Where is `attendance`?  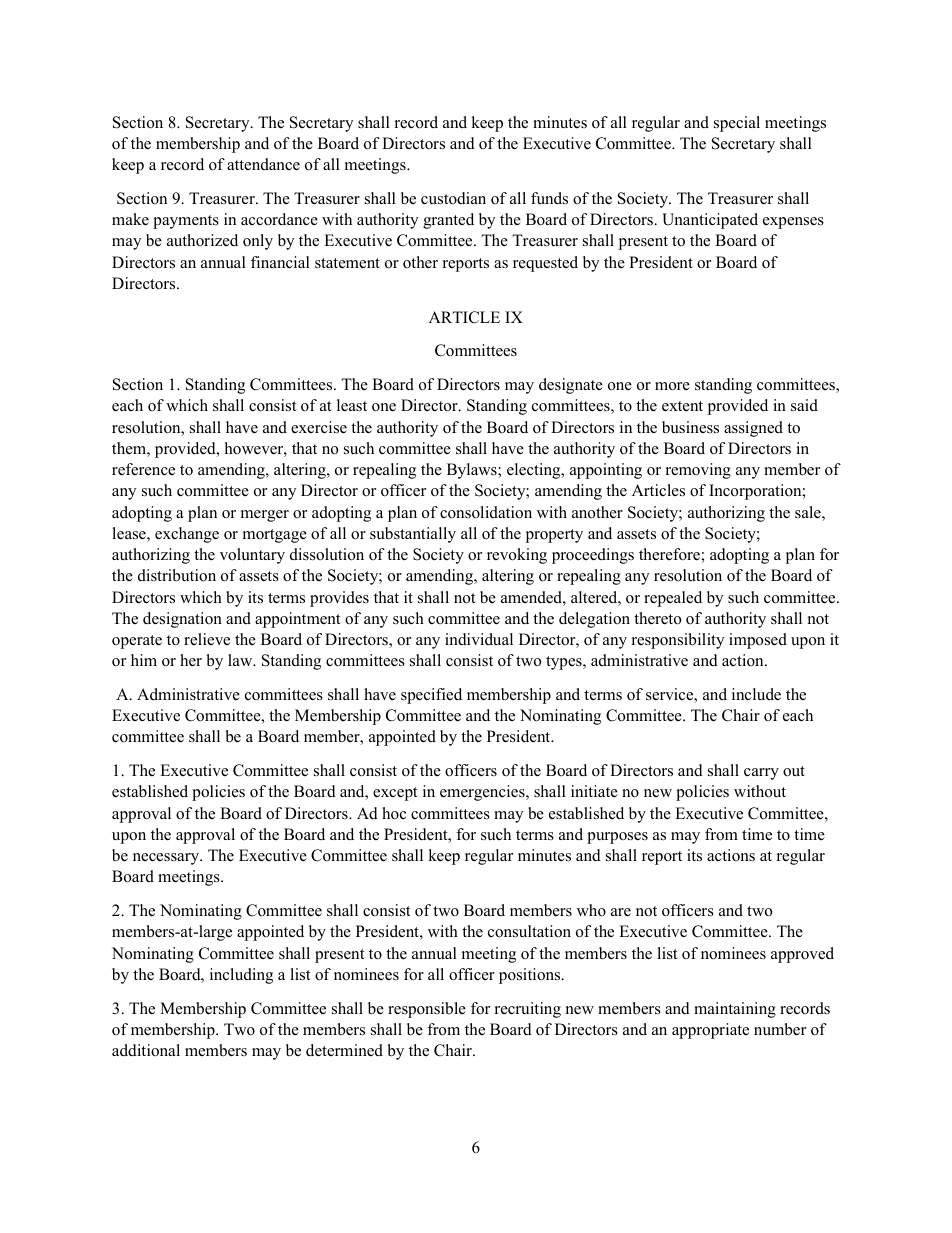 attendance is located at coordinates (263, 164).
